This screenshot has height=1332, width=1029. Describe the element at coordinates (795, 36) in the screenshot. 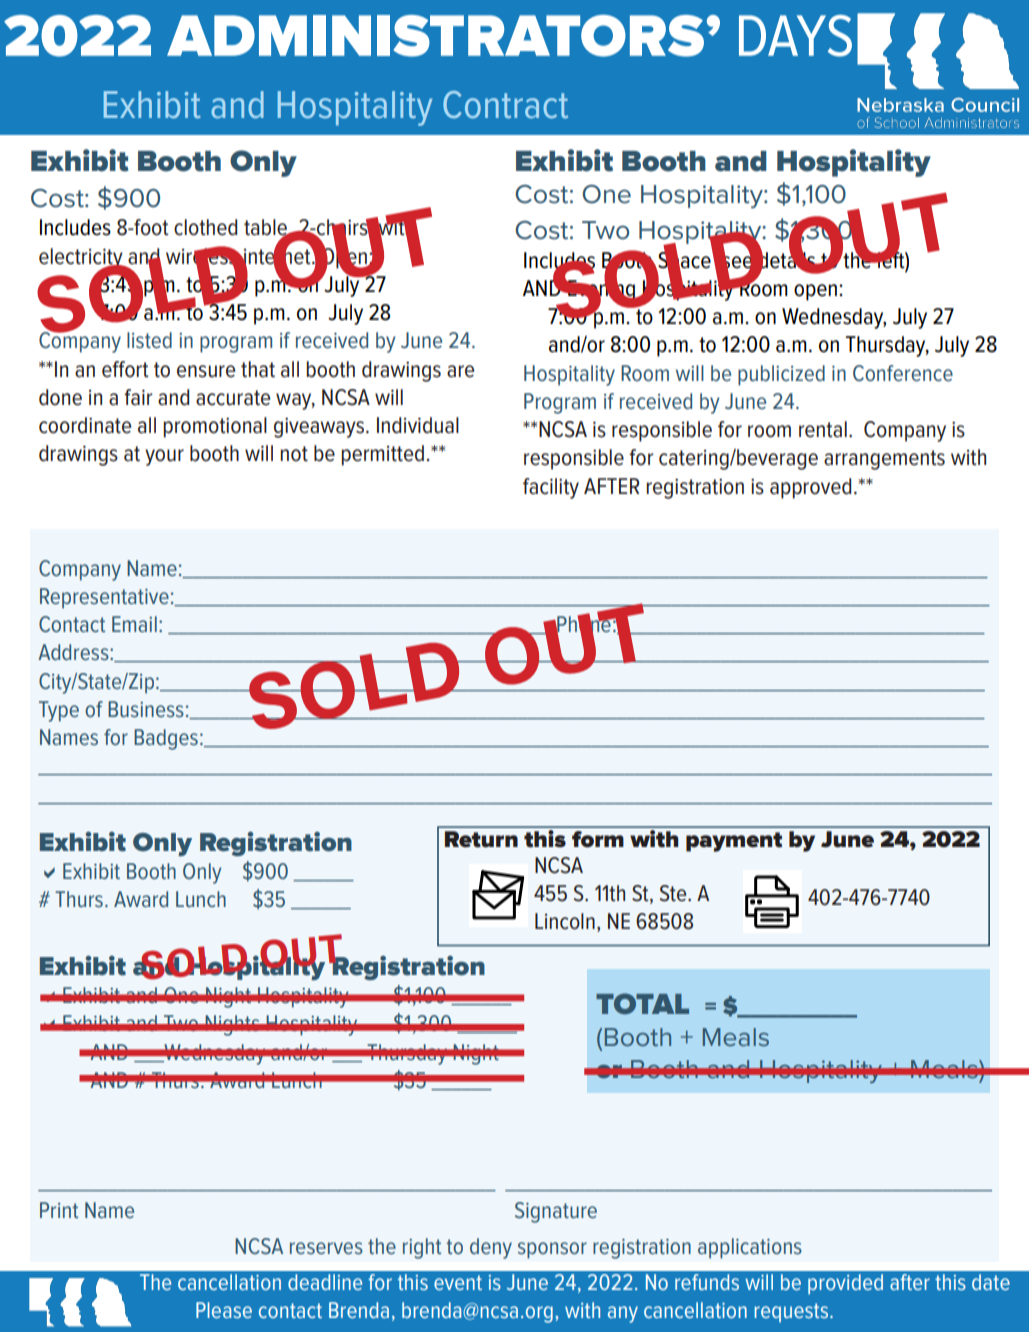

I see `DAYS` at that location.
